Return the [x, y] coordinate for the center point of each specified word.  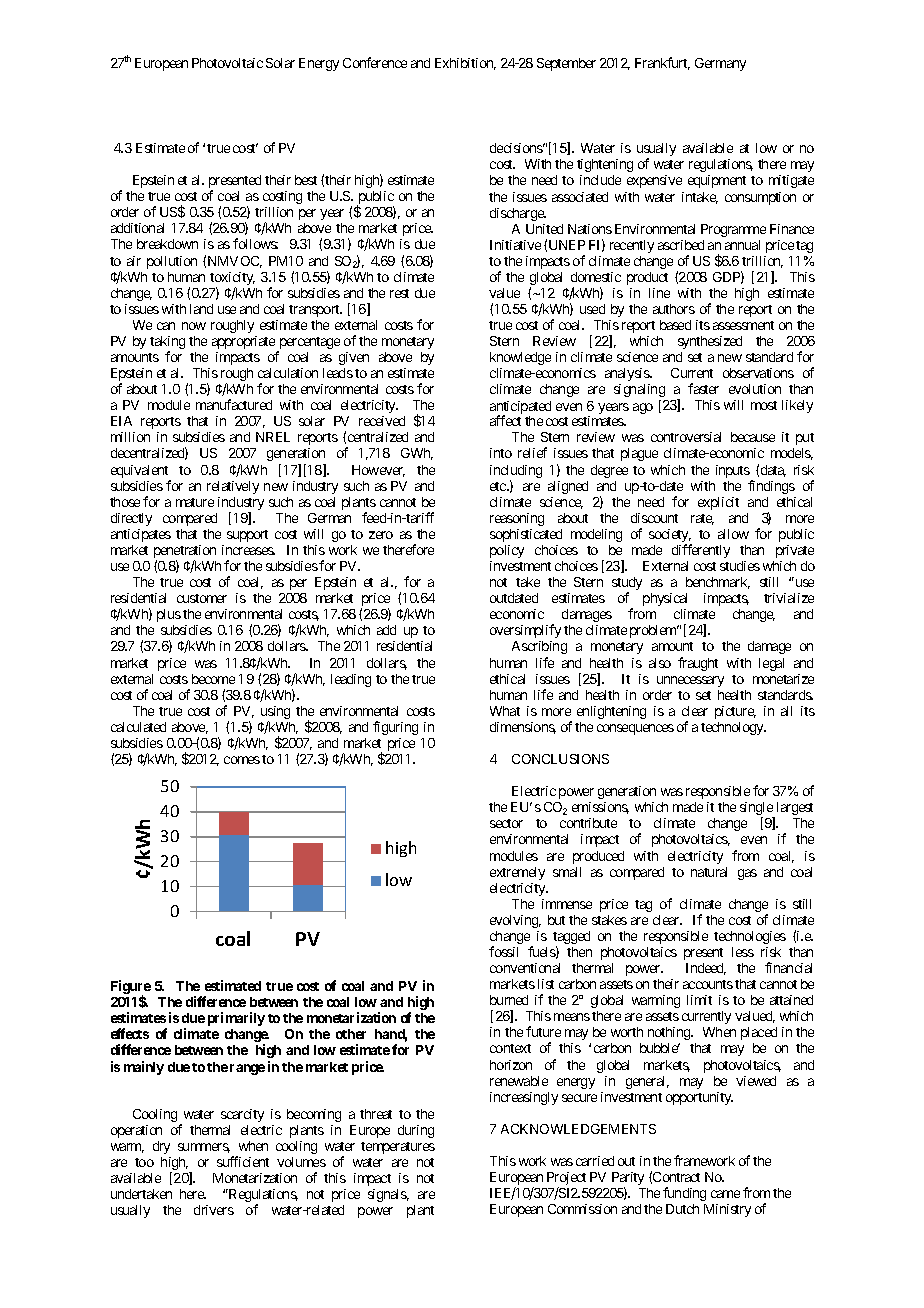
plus [169, 615]
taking [167, 344]
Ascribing [539, 647]
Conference [375, 62]
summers [204, 1148]
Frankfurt [662, 63]
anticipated [520, 409]
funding [684, 1194]
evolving [515, 921]
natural [709, 872]
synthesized [710, 342]
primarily [236, 1019]
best [306, 180]
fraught [698, 664]
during [416, 1131]
